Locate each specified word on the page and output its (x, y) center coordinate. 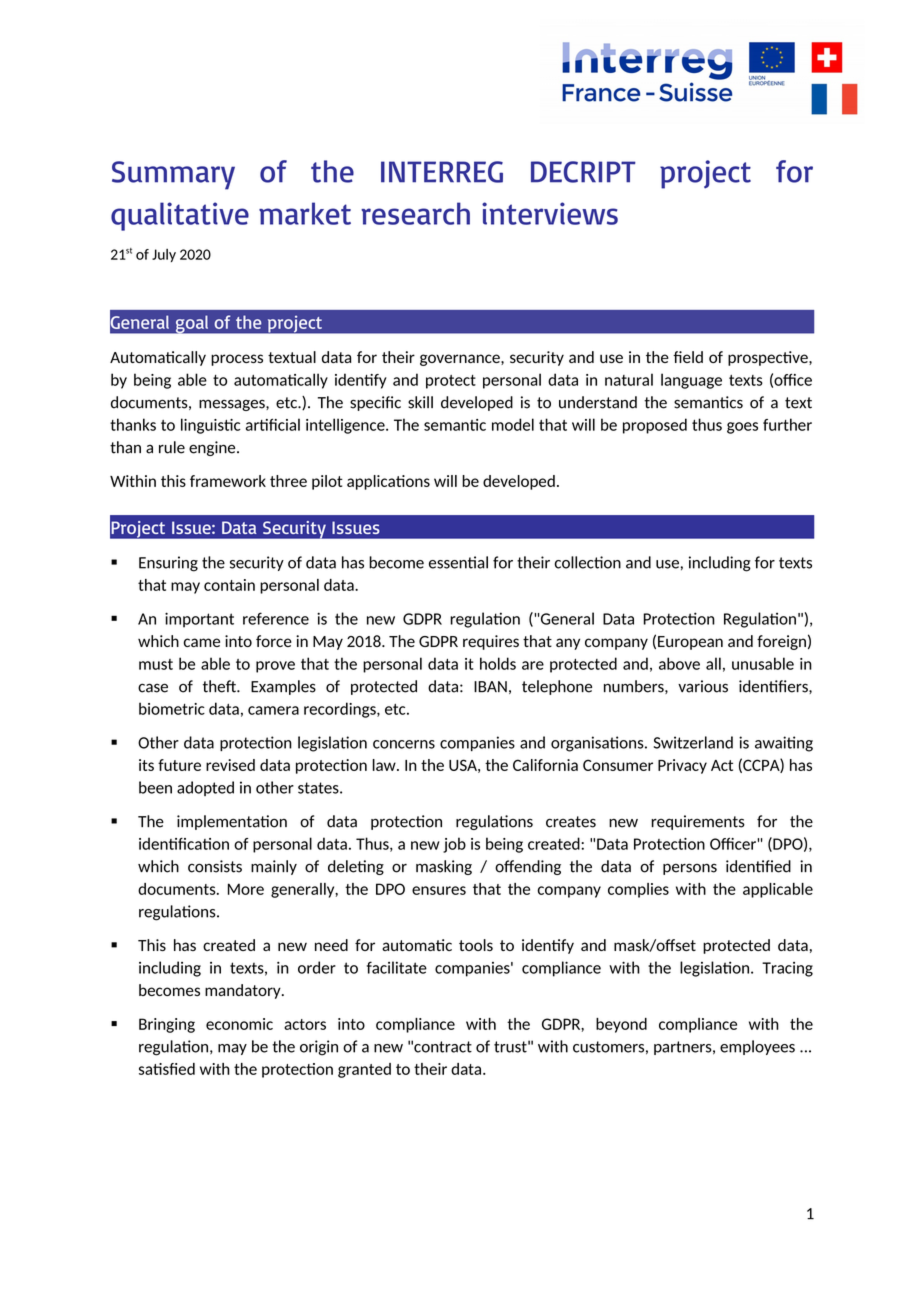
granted (364, 1070)
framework (228, 481)
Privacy (682, 766)
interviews (550, 213)
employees (757, 1047)
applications (388, 482)
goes (742, 428)
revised (230, 765)
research (415, 213)
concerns (404, 744)
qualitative (180, 216)
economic (239, 1024)
